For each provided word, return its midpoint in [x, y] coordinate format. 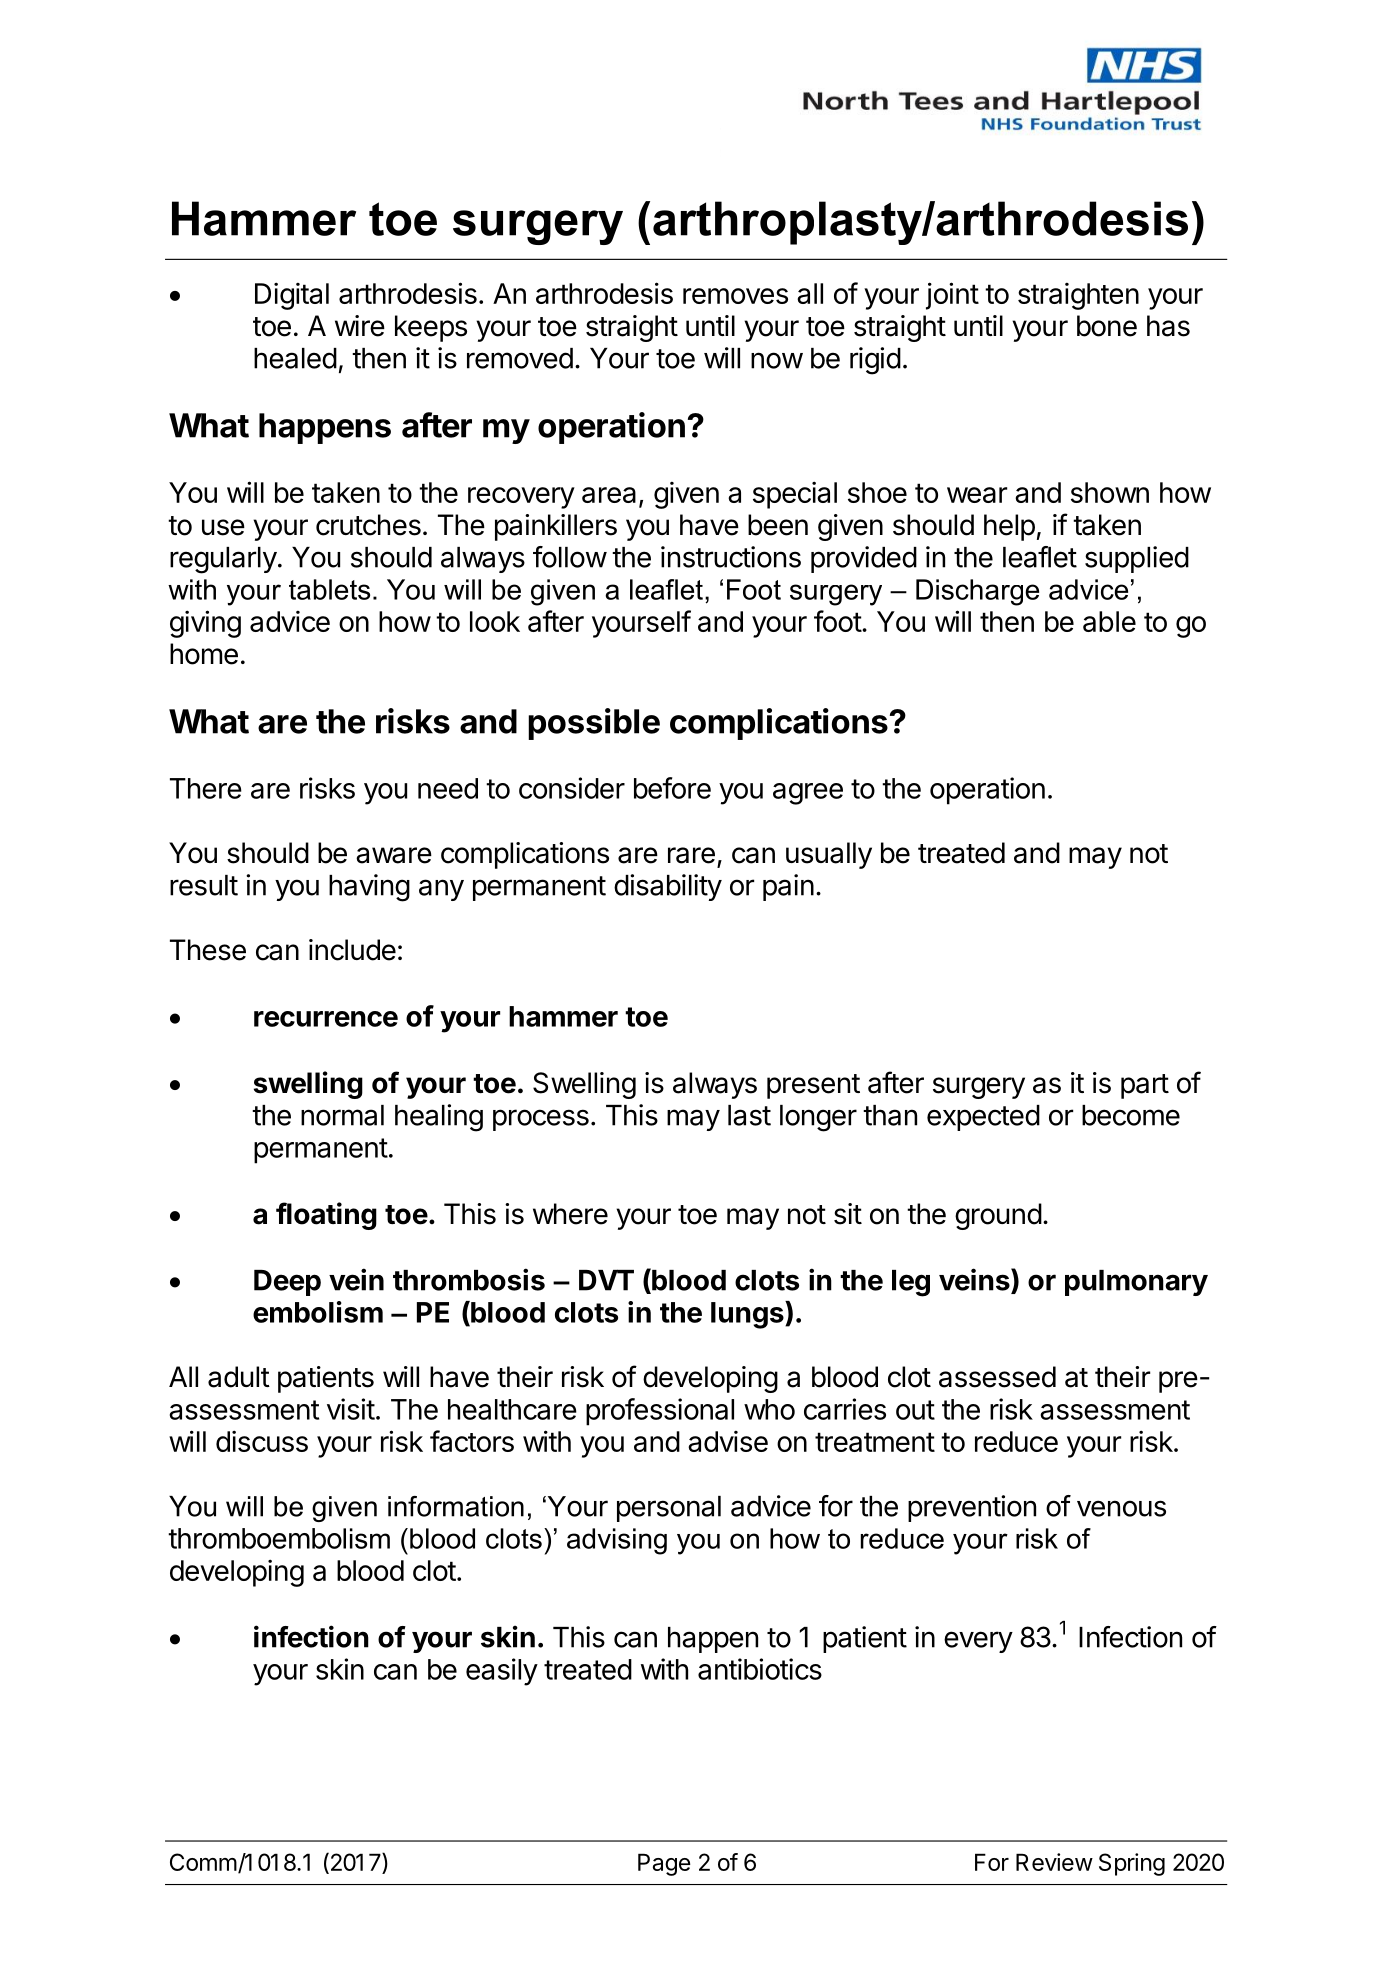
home [204, 654]
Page [664, 1864]
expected [983, 1118]
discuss [262, 1441]
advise [728, 1441]
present [813, 1086]
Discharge [977, 592]
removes [735, 296]
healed [295, 358]
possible [594, 724]
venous [1121, 1508]
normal [342, 1115]
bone [1107, 326]
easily [502, 1672]
